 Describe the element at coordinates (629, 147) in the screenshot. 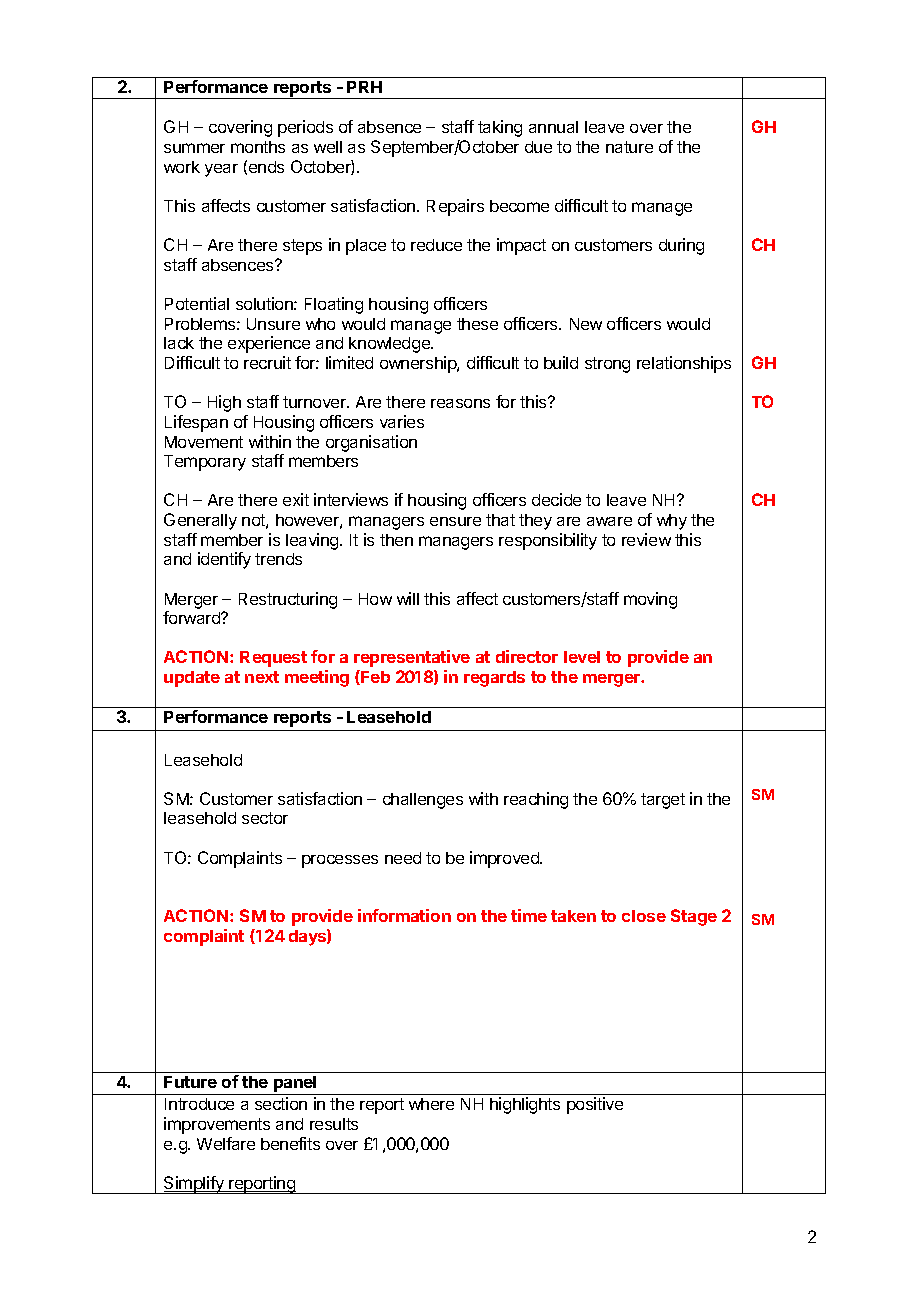

I see `nature` at that location.
